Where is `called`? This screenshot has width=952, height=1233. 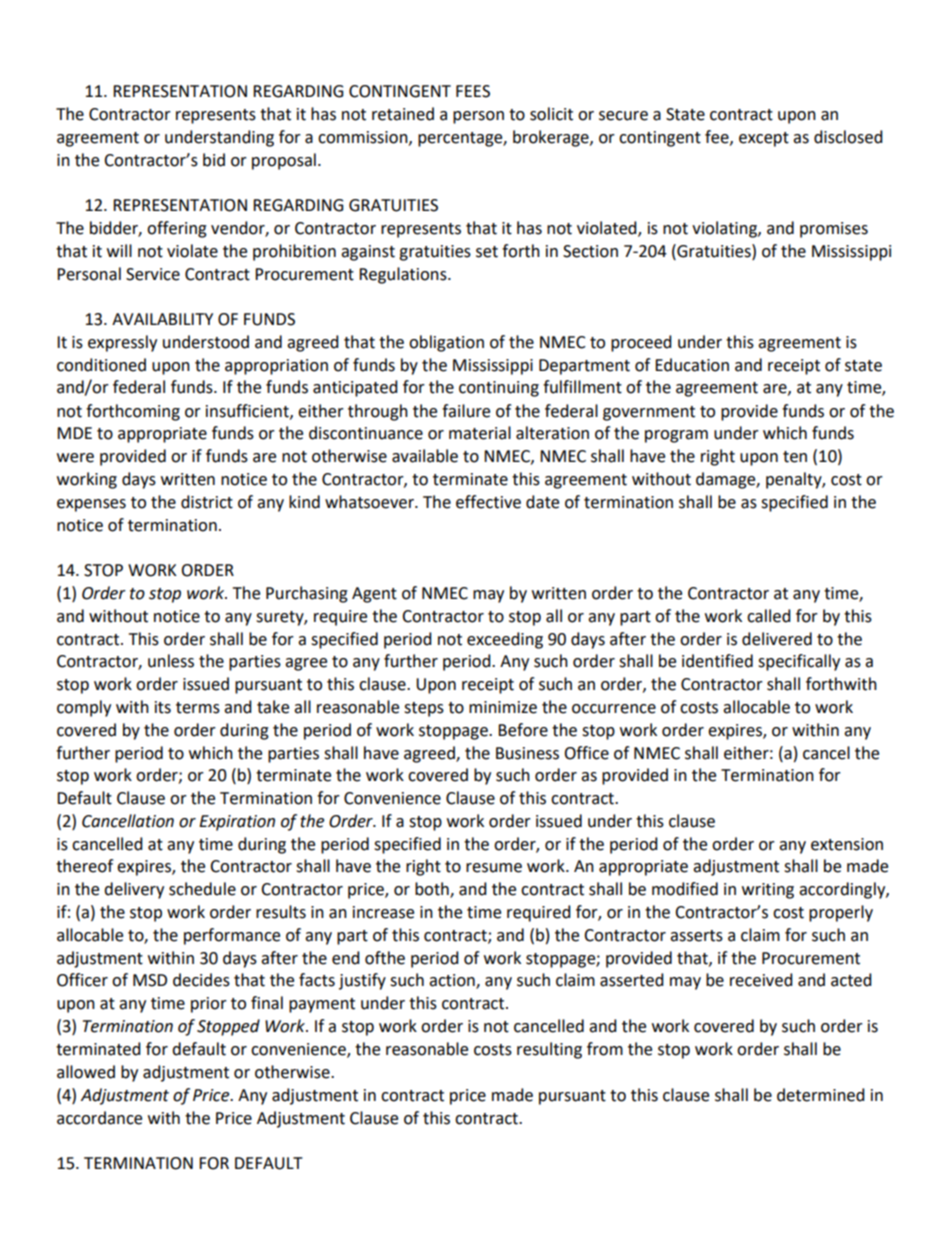
called is located at coordinates (769, 616).
